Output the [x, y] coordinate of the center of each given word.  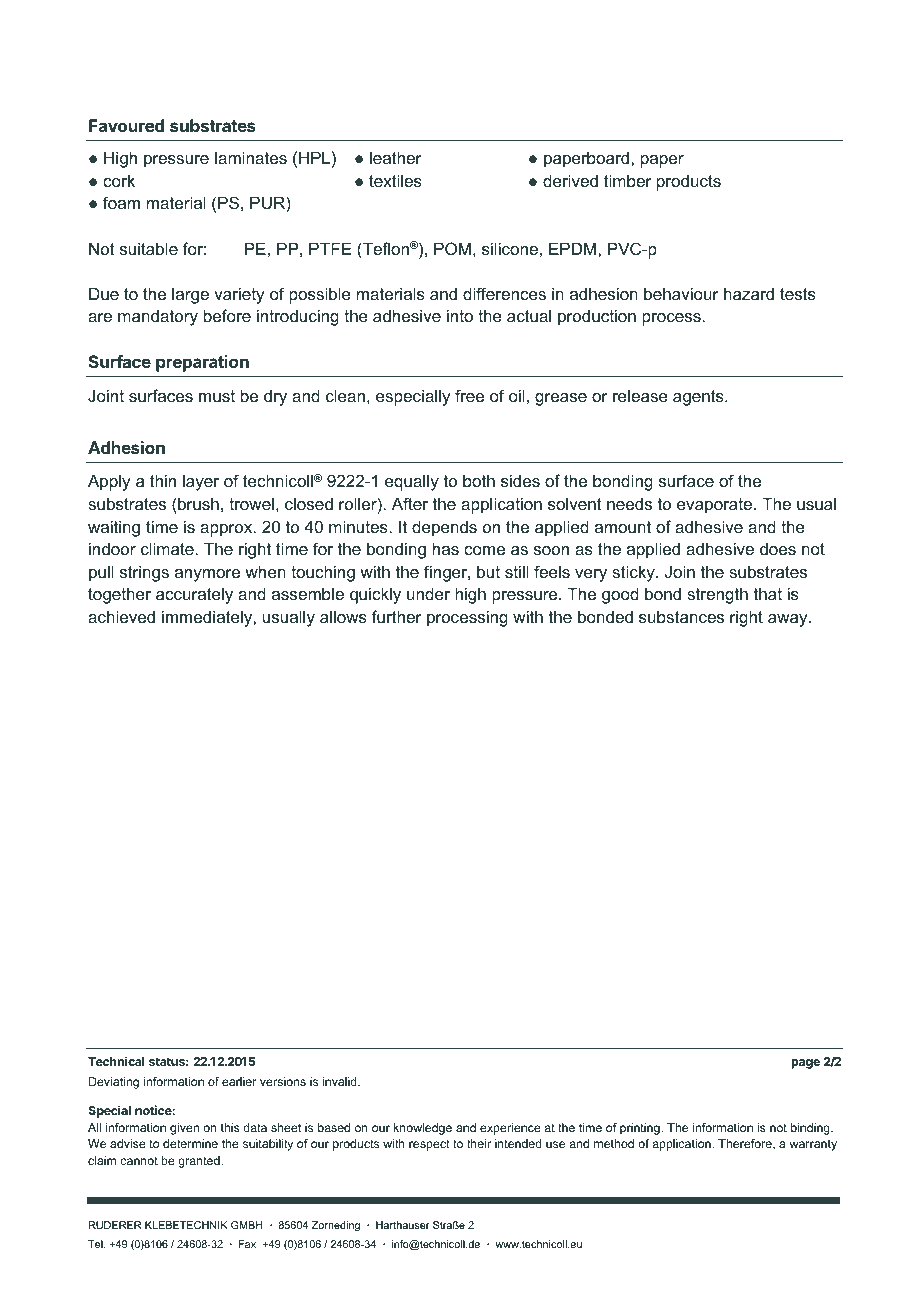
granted [200, 1162]
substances [681, 616]
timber [628, 180]
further [397, 616]
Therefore [746, 1144]
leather [396, 157]
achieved [121, 616]
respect [429, 1145]
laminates [251, 157]
